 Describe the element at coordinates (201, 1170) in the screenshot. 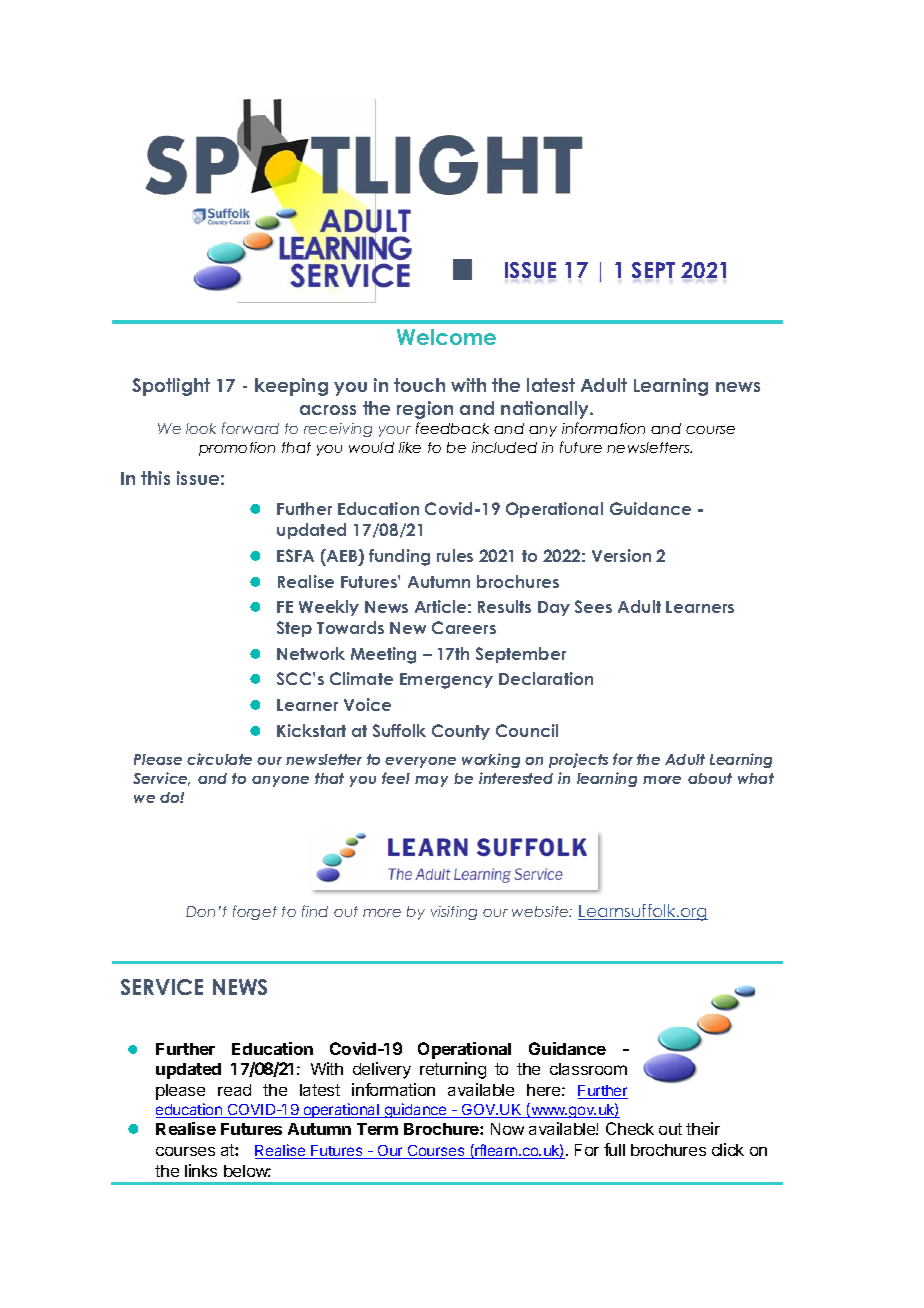

I see `links` at that location.
